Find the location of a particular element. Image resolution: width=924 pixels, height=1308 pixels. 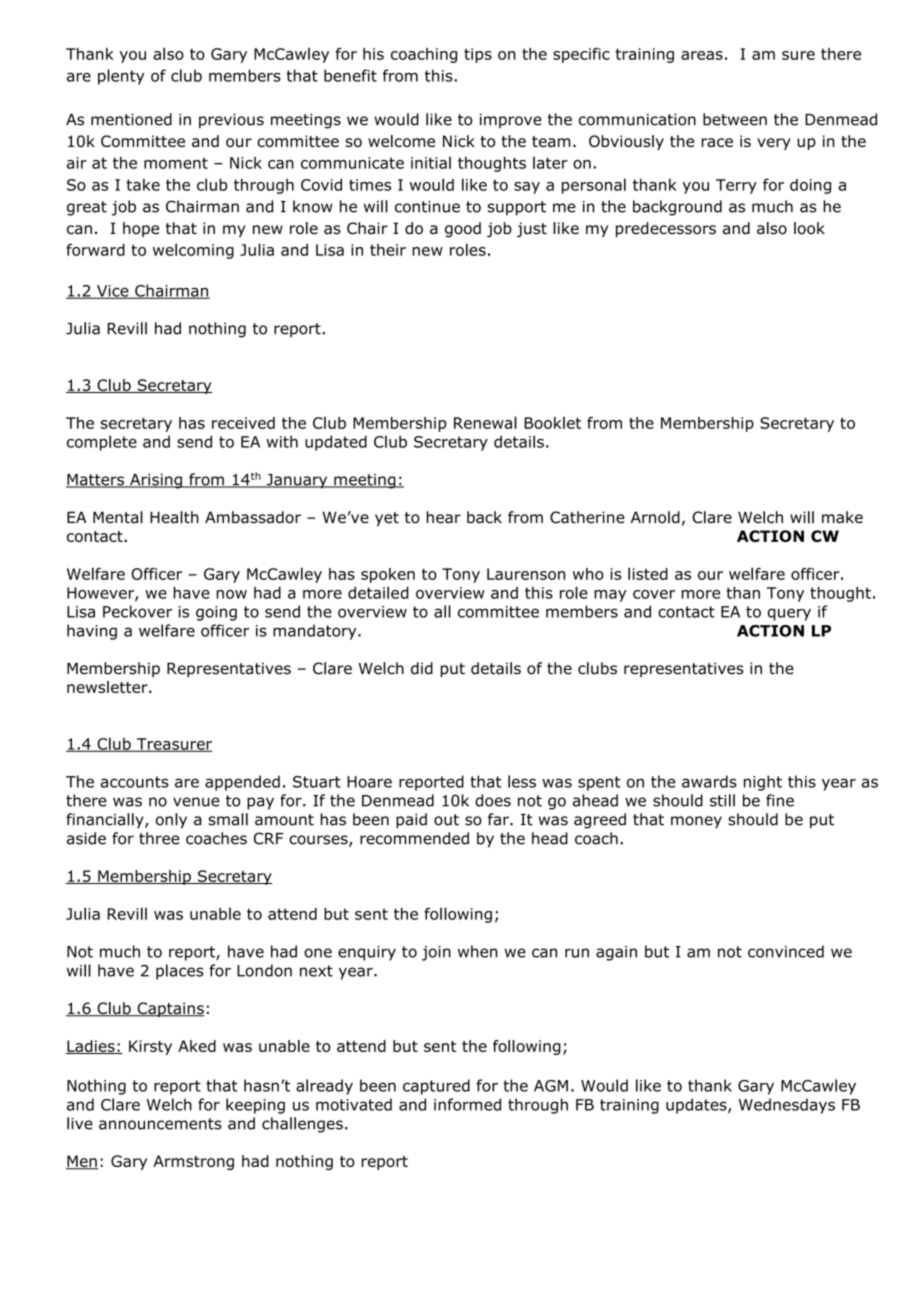

detailed is located at coordinates (378, 592).
